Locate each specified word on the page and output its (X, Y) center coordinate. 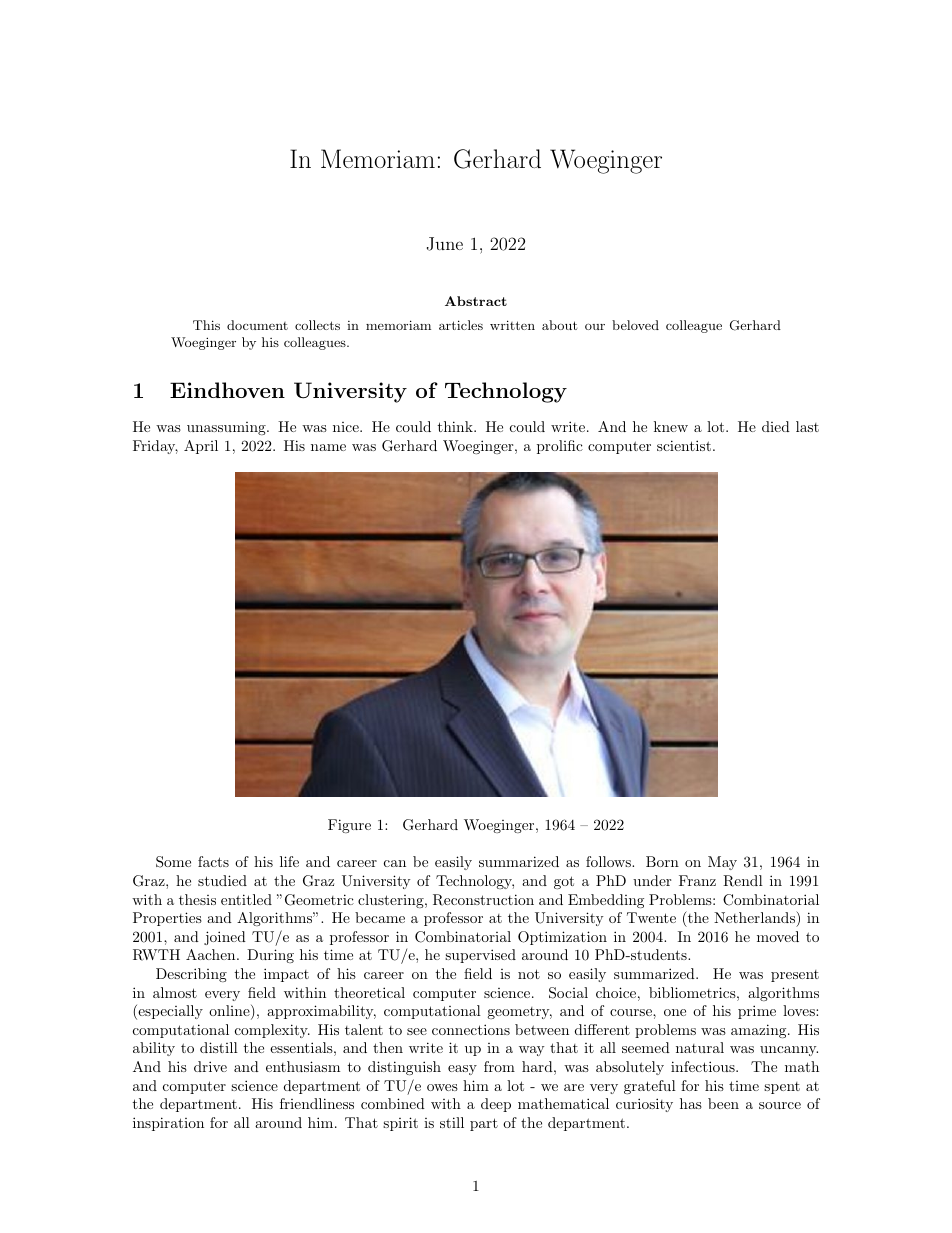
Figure (349, 826)
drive (210, 1066)
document (257, 325)
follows (609, 861)
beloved (635, 325)
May (722, 863)
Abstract (476, 301)
